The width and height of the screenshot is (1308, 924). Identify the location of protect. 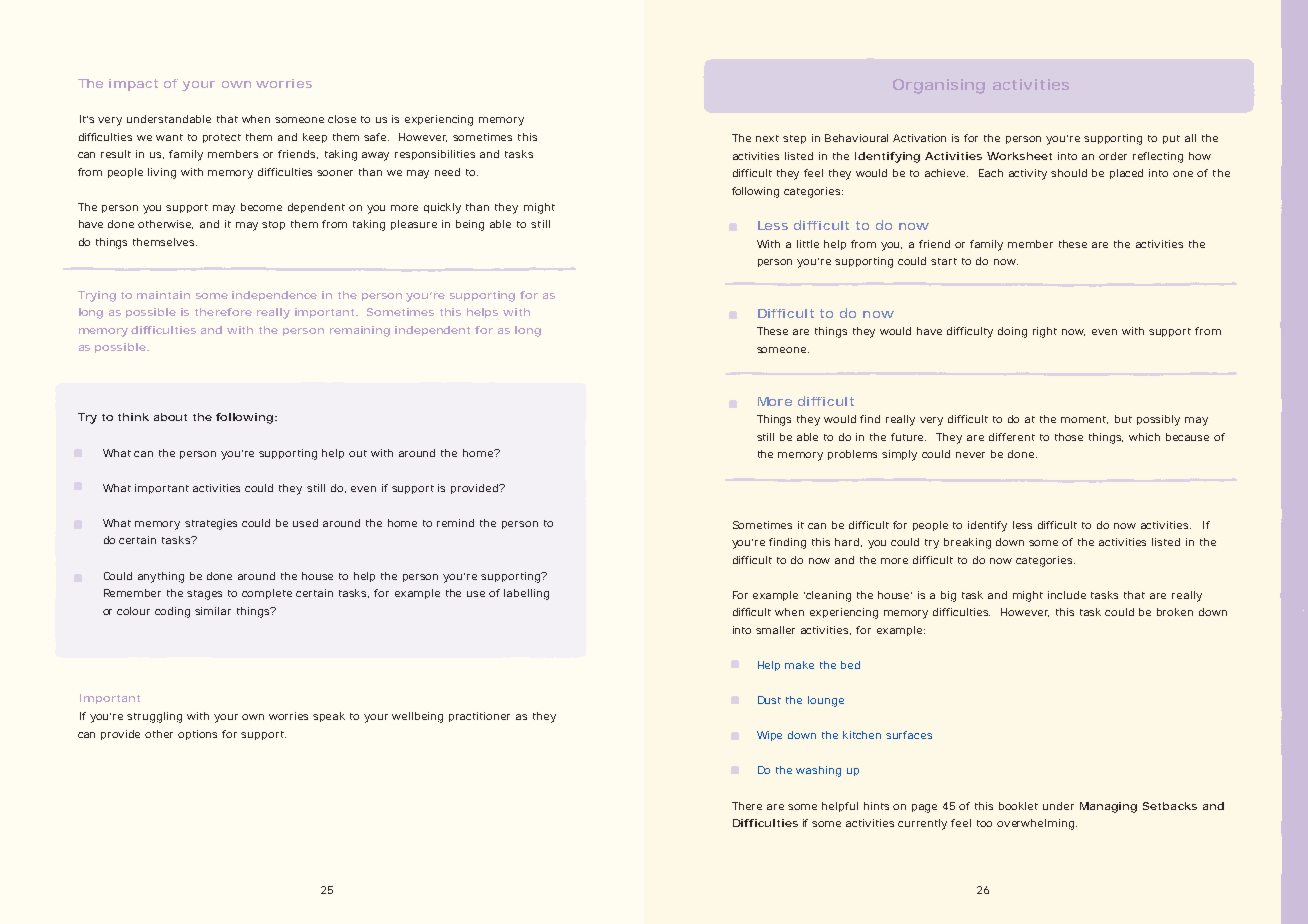
(222, 138).
